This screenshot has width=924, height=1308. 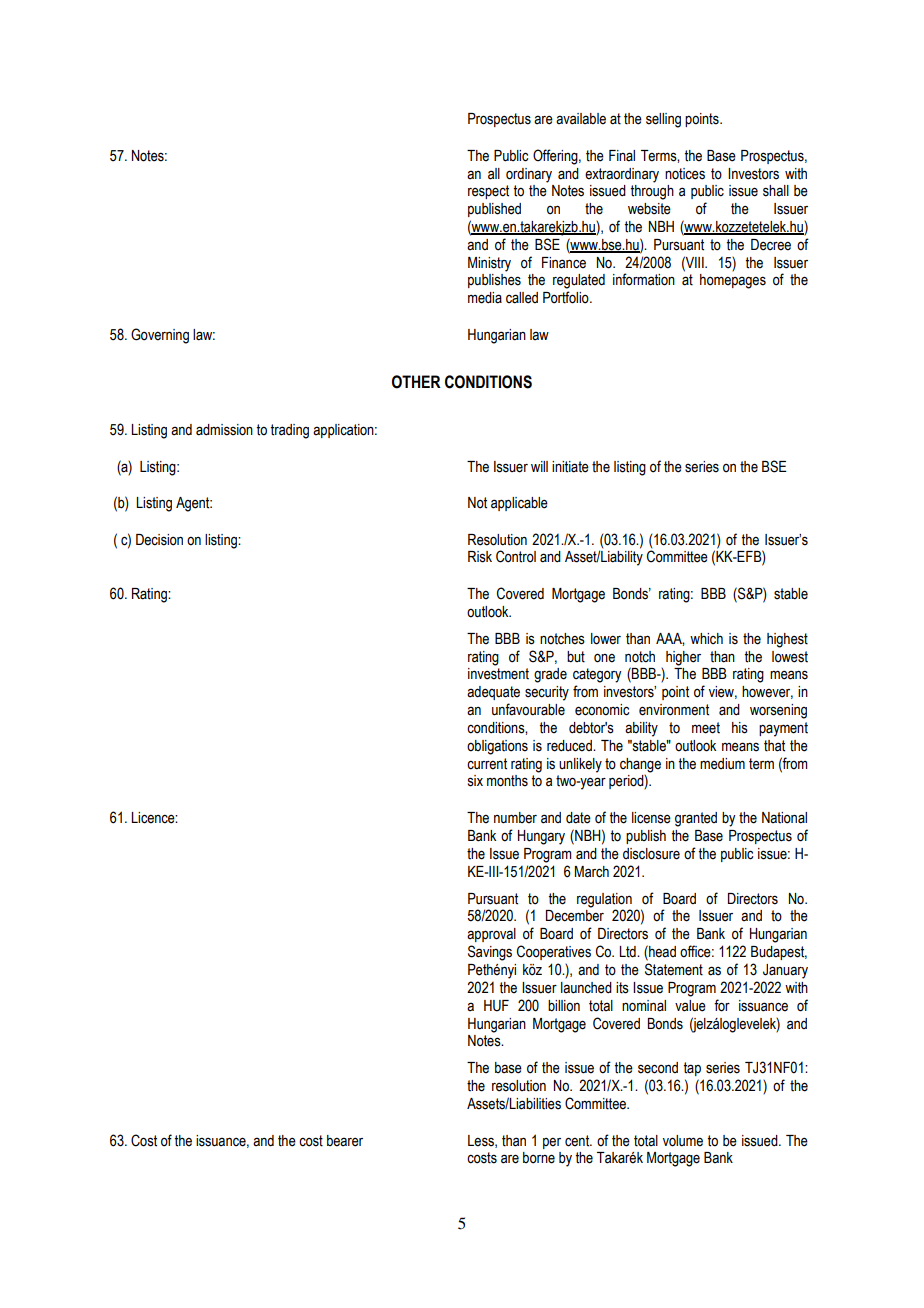 I want to click on investment, so click(x=498, y=674).
